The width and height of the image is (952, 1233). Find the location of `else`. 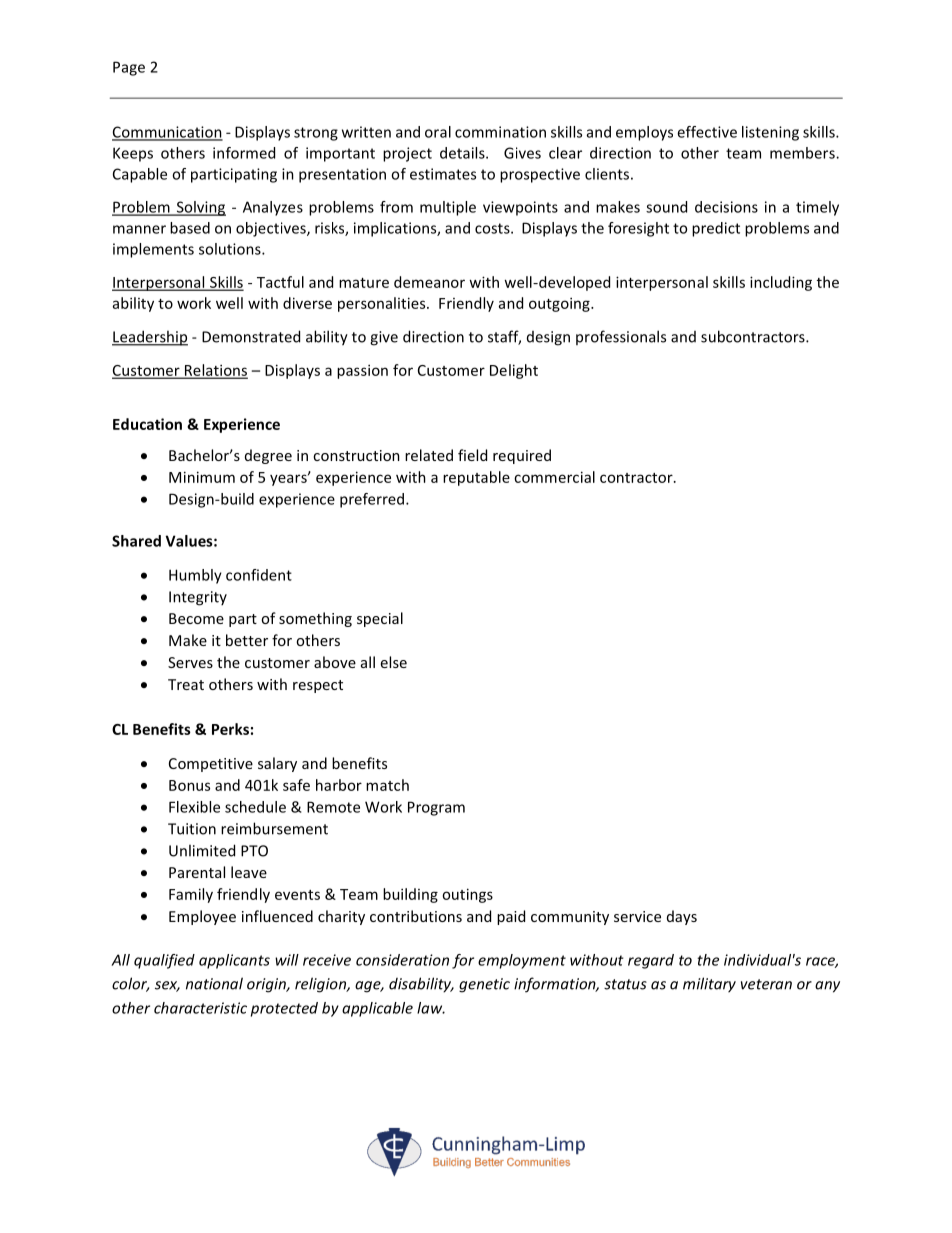

else is located at coordinates (394, 662).
